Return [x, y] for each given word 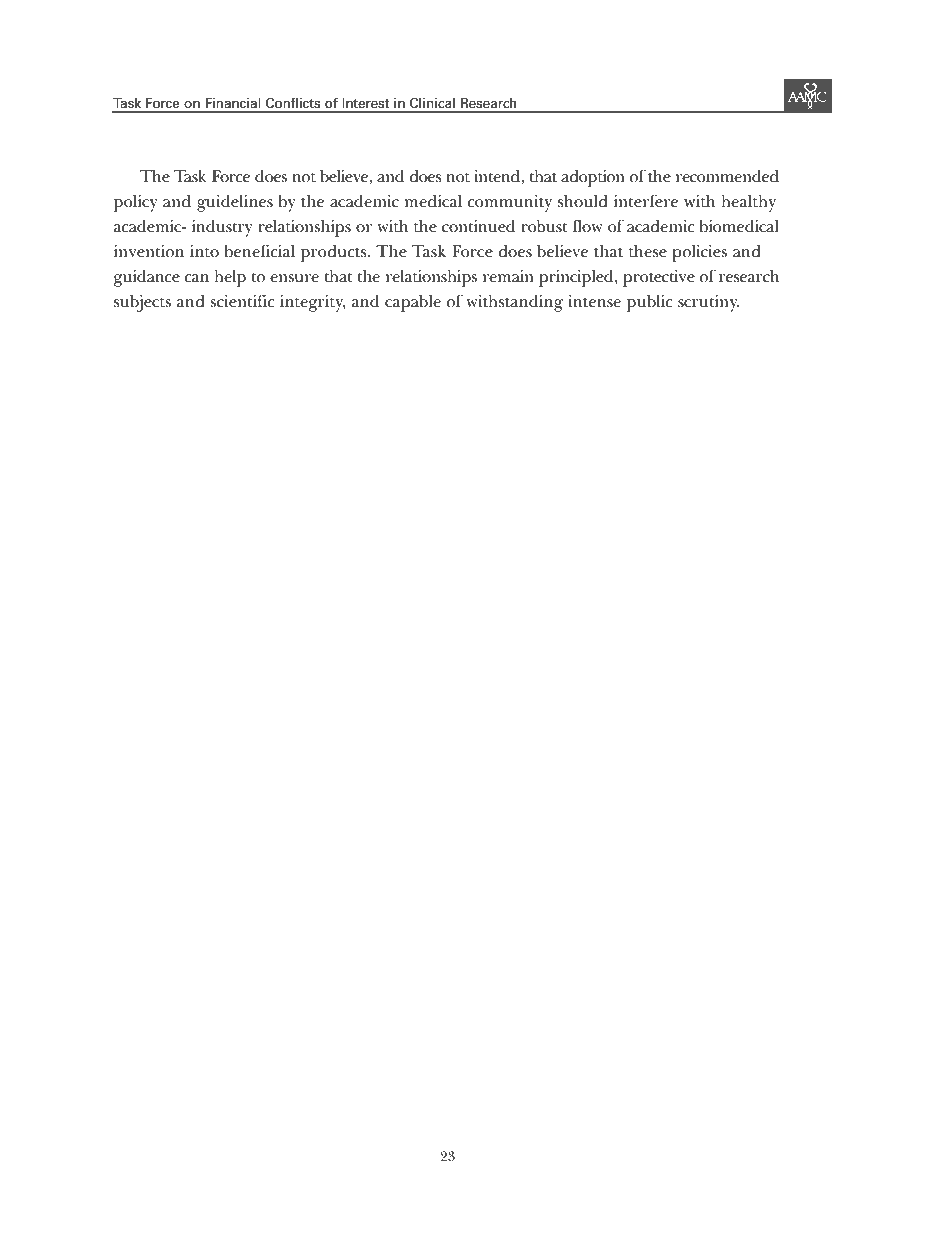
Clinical [432, 102]
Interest [366, 103]
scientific [242, 301]
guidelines [235, 203]
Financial [233, 103]
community [509, 203]
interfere [646, 201]
